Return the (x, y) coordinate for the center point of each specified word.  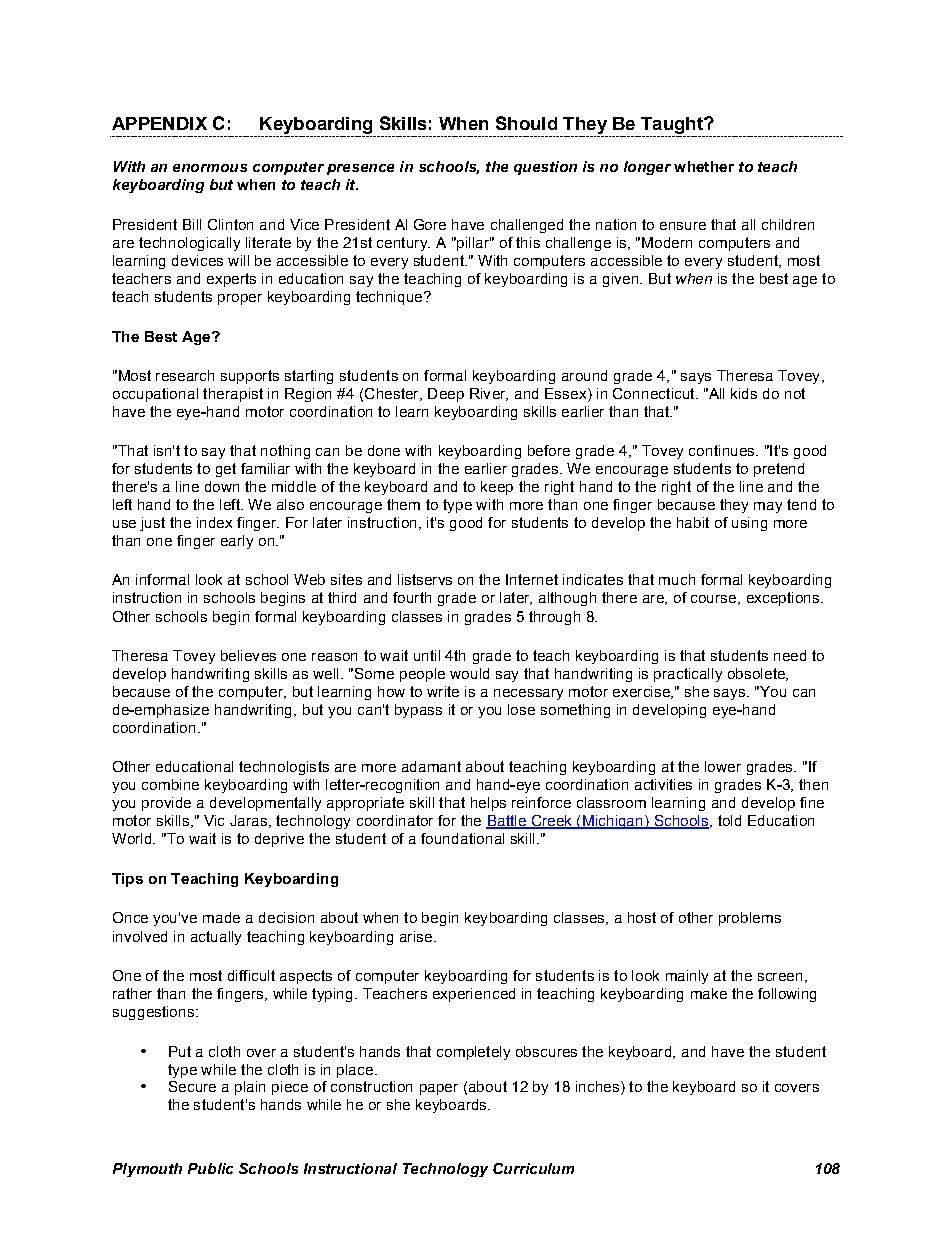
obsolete (757, 674)
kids (744, 393)
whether (704, 166)
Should (526, 123)
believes (248, 655)
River (489, 394)
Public (210, 1168)
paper (439, 1089)
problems (750, 919)
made (221, 917)
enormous (210, 168)
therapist (233, 395)
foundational (462, 838)
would (469, 673)
